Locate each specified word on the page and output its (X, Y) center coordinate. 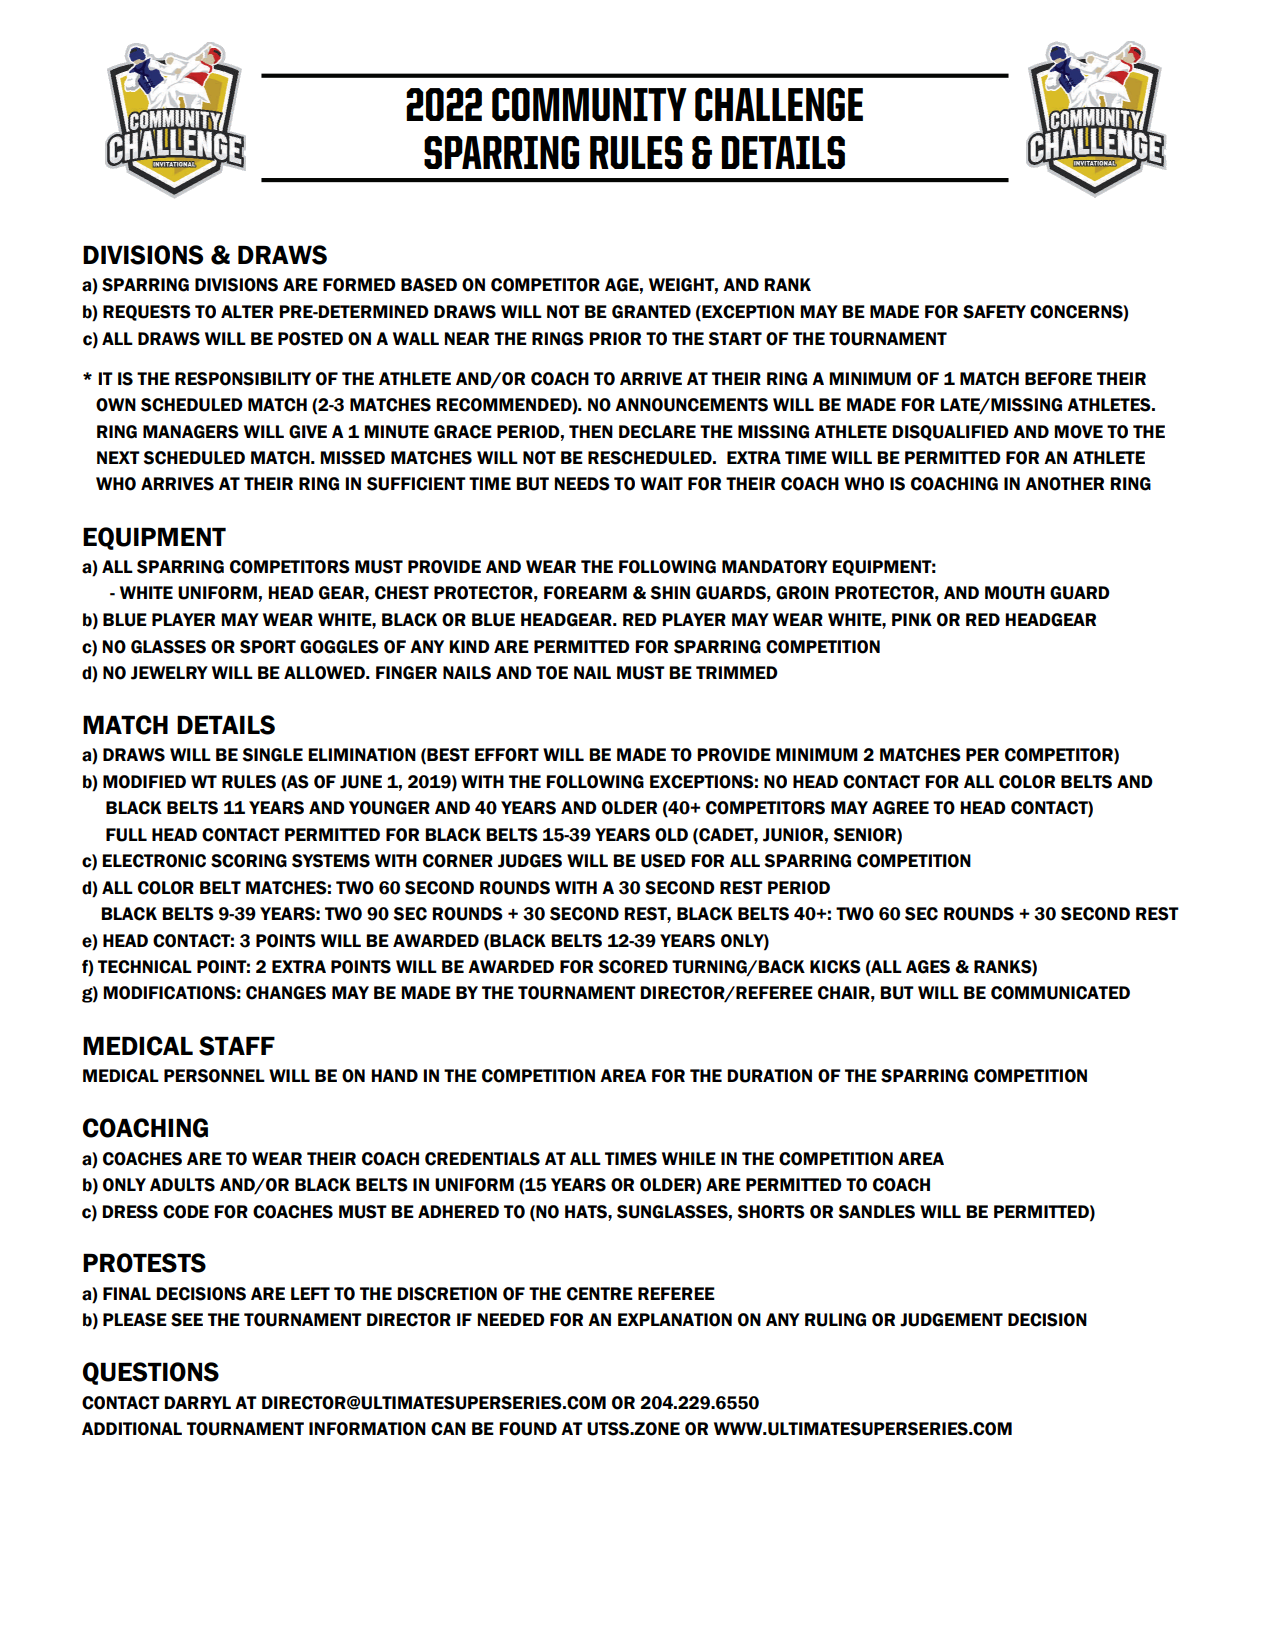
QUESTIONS (151, 1373)
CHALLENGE (779, 104)
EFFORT (507, 755)
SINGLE (272, 755)
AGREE (900, 808)
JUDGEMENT (951, 1320)
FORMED (359, 285)
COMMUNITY (589, 104)
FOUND (528, 1429)
